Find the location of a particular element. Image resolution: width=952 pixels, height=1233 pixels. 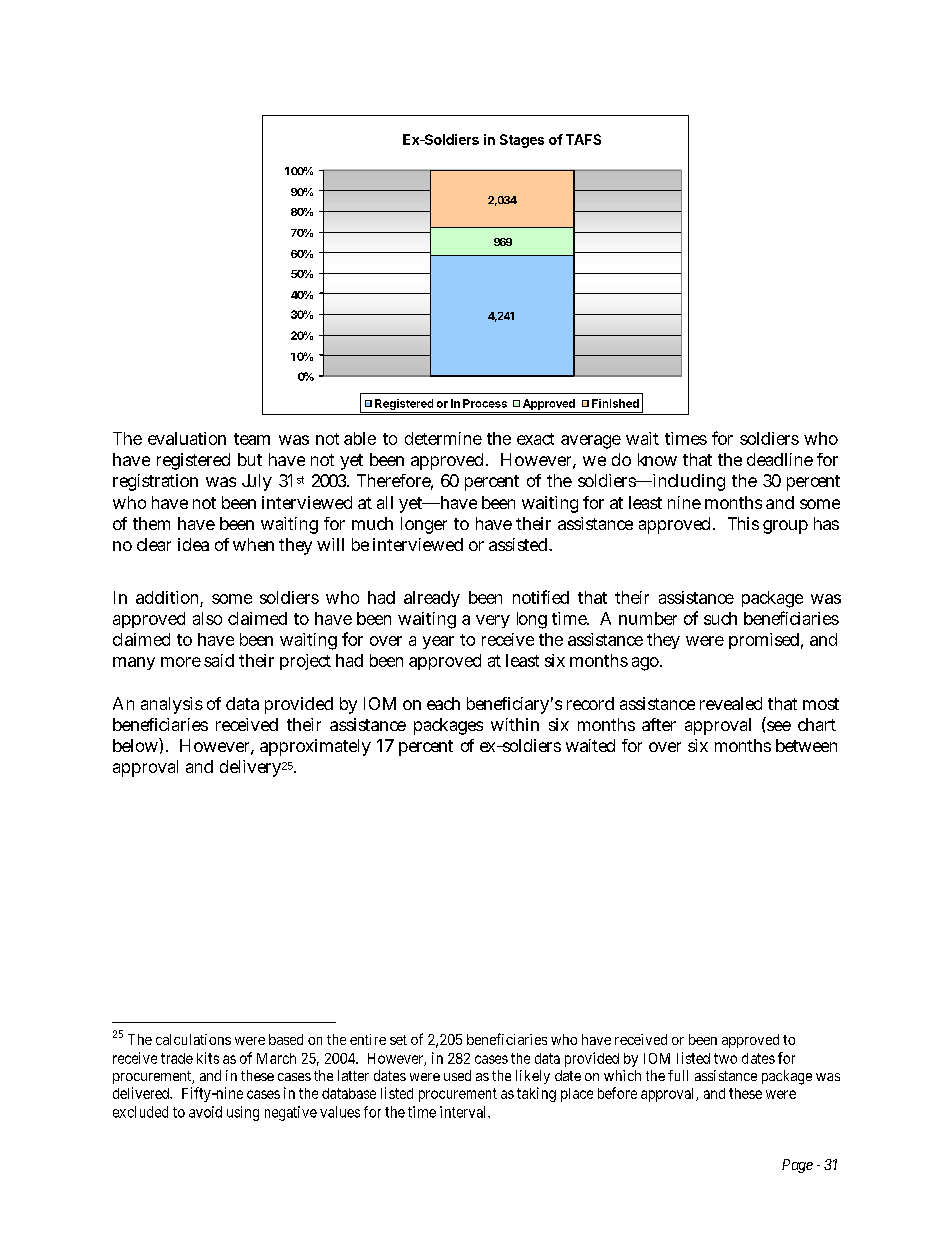

Page is located at coordinates (797, 1166).
